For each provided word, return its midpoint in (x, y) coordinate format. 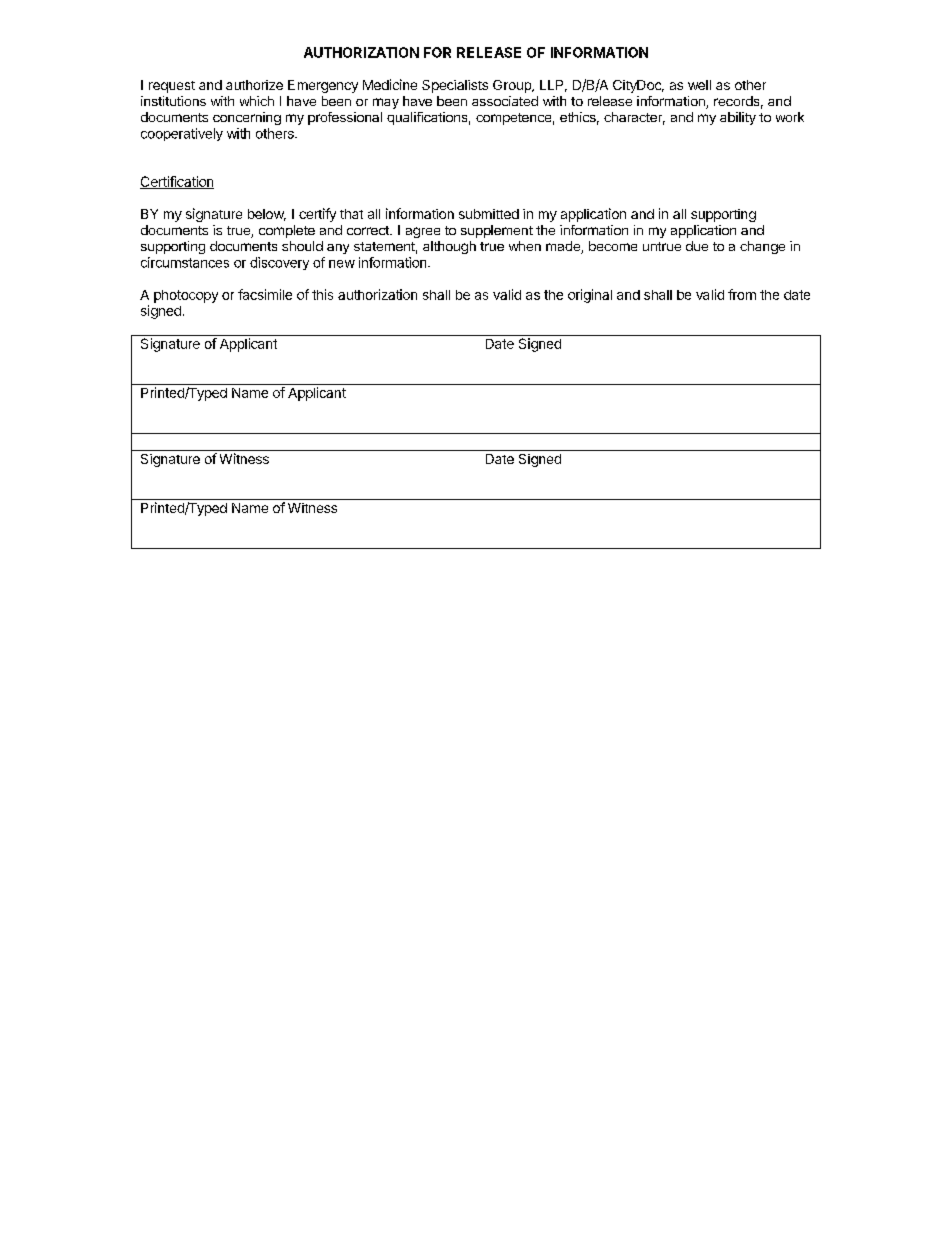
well (699, 85)
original (590, 296)
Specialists (455, 86)
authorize (254, 85)
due (697, 246)
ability (738, 118)
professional (345, 118)
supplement (497, 231)
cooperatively (182, 134)
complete (287, 231)
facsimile (265, 294)
